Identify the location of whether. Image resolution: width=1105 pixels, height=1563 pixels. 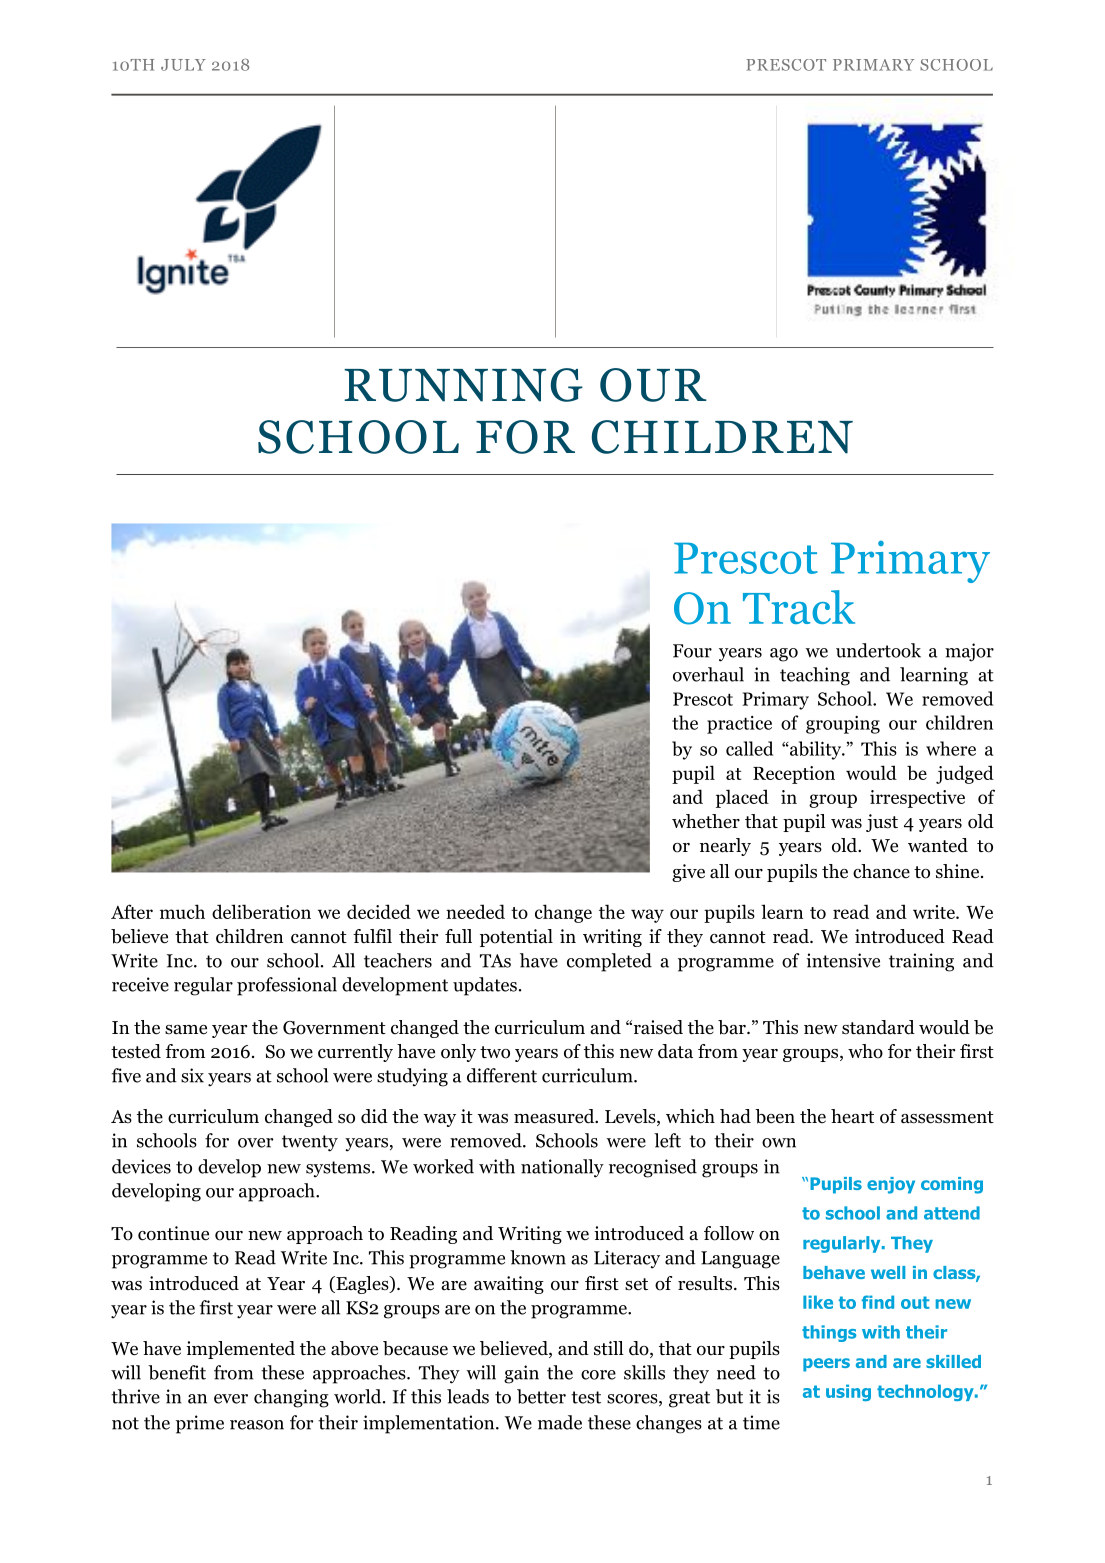
(706, 821).
